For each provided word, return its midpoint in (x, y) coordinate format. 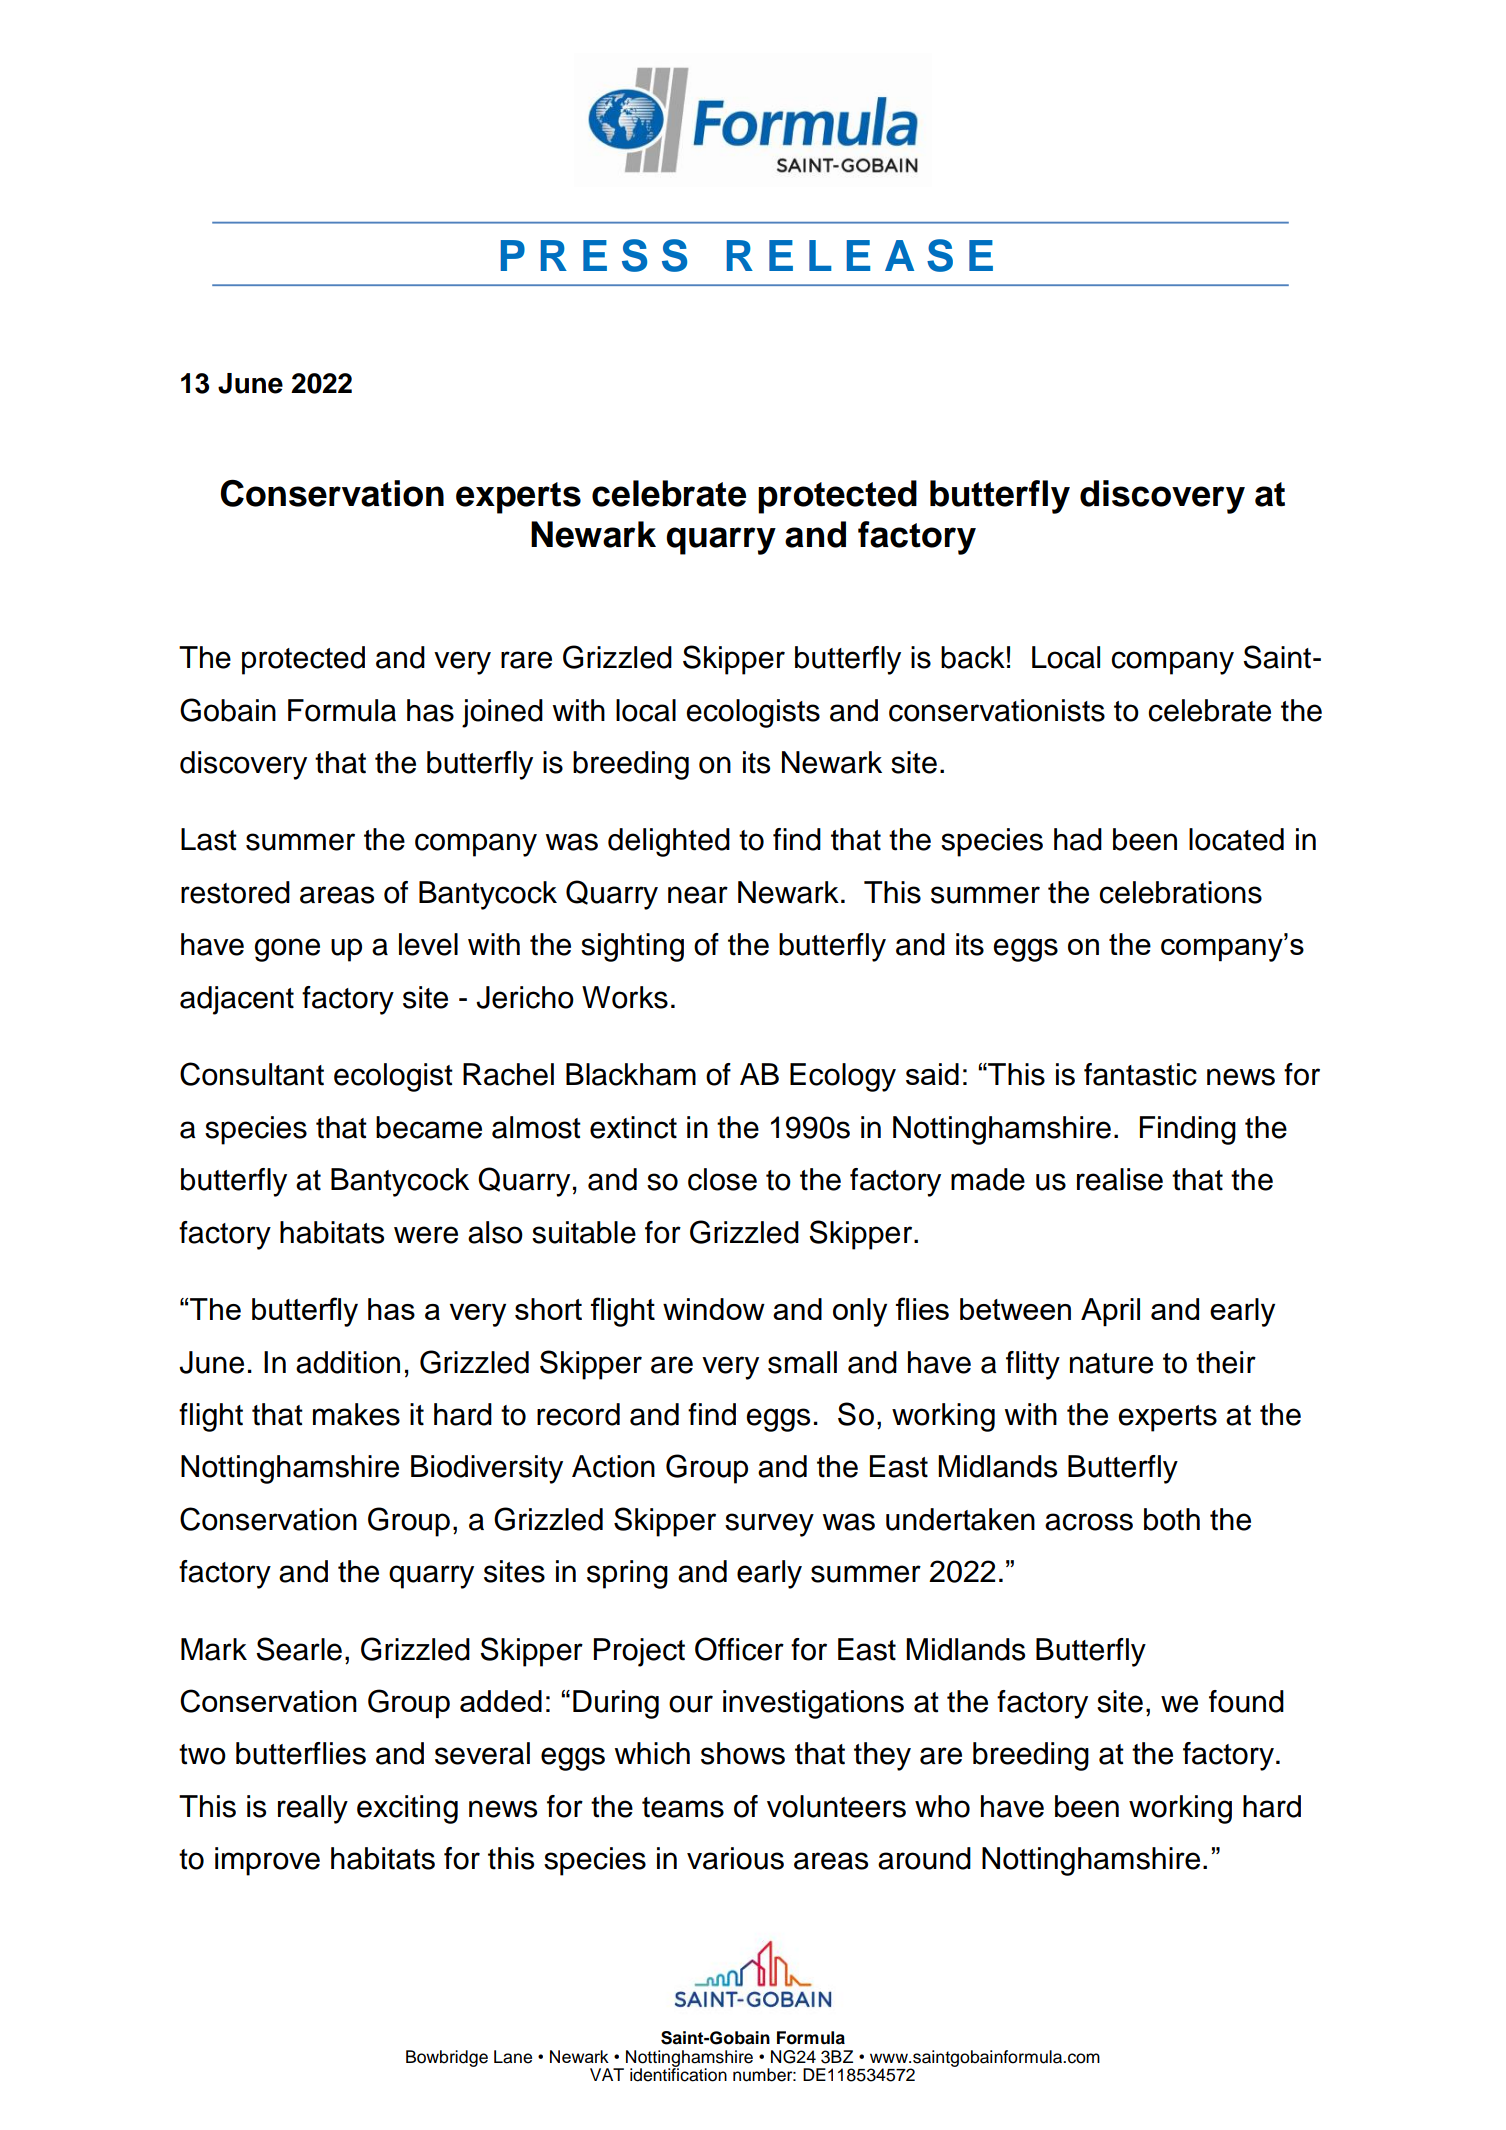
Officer (739, 1649)
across (1089, 1522)
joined (502, 713)
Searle (299, 1649)
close (722, 1179)
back (973, 657)
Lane (513, 2057)
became (429, 1127)
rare (526, 660)
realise (1120, 1179)
